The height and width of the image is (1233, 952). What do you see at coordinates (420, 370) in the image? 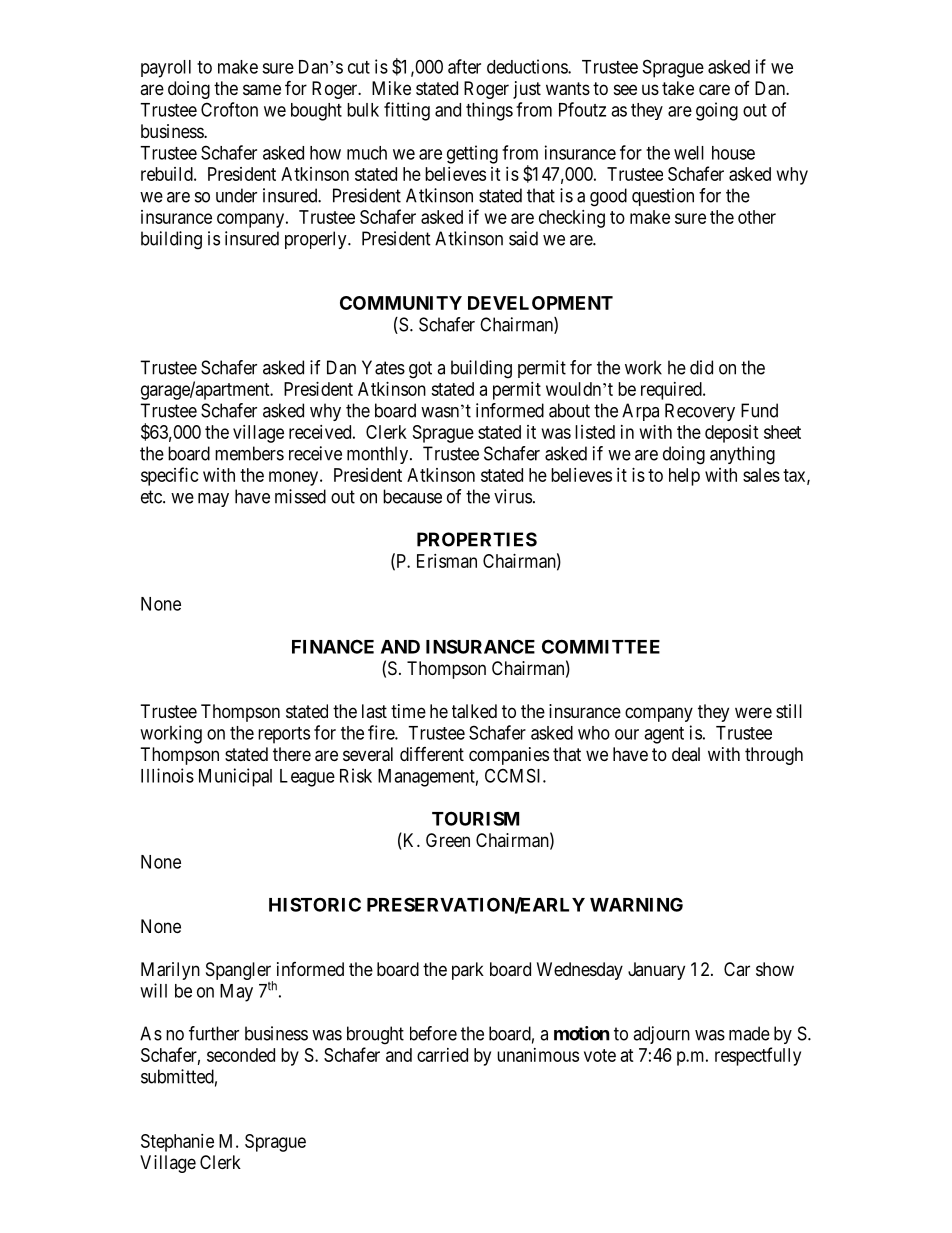
I see `got` at bounding box center [420, 370].
